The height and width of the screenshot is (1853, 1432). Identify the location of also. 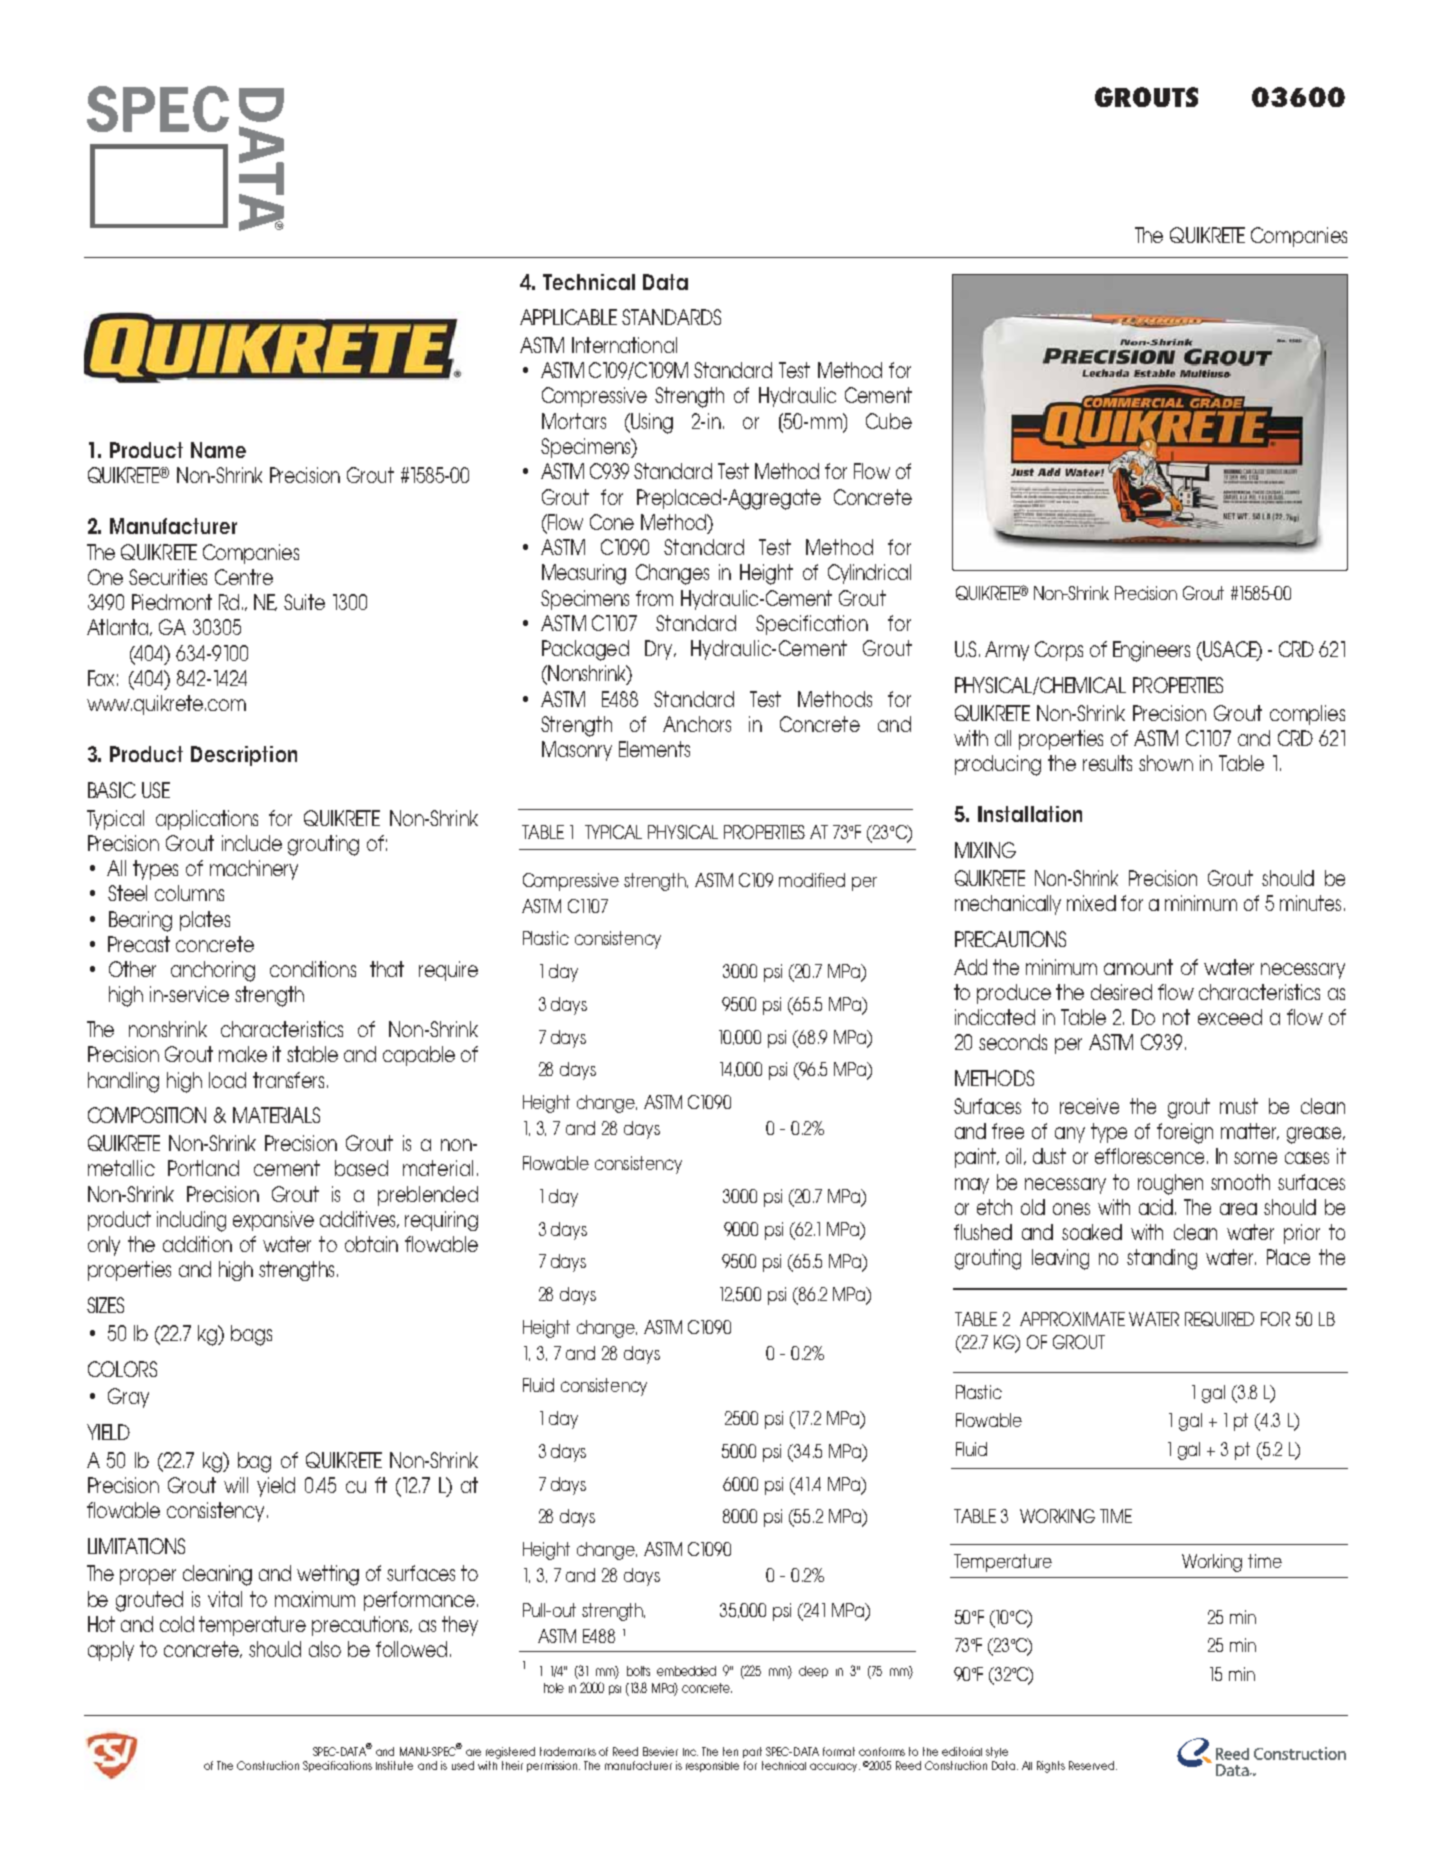
(325, 1649).
